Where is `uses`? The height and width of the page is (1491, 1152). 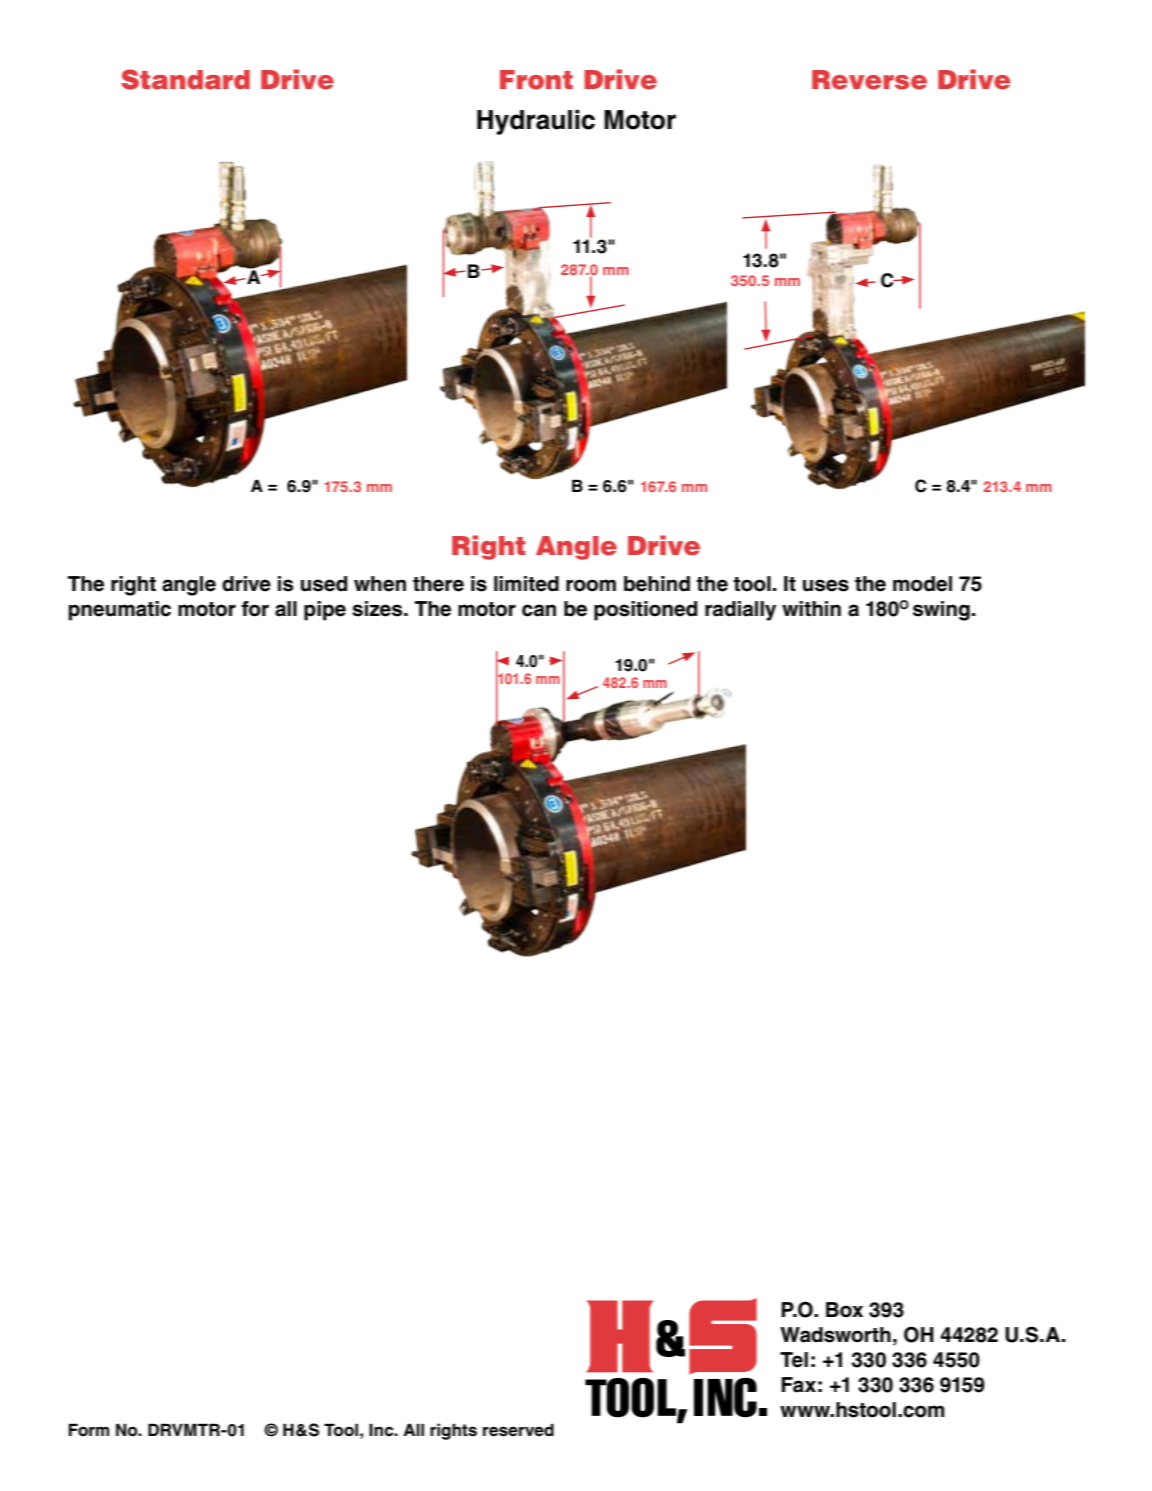
uses is located at coordinates (826, 585).
